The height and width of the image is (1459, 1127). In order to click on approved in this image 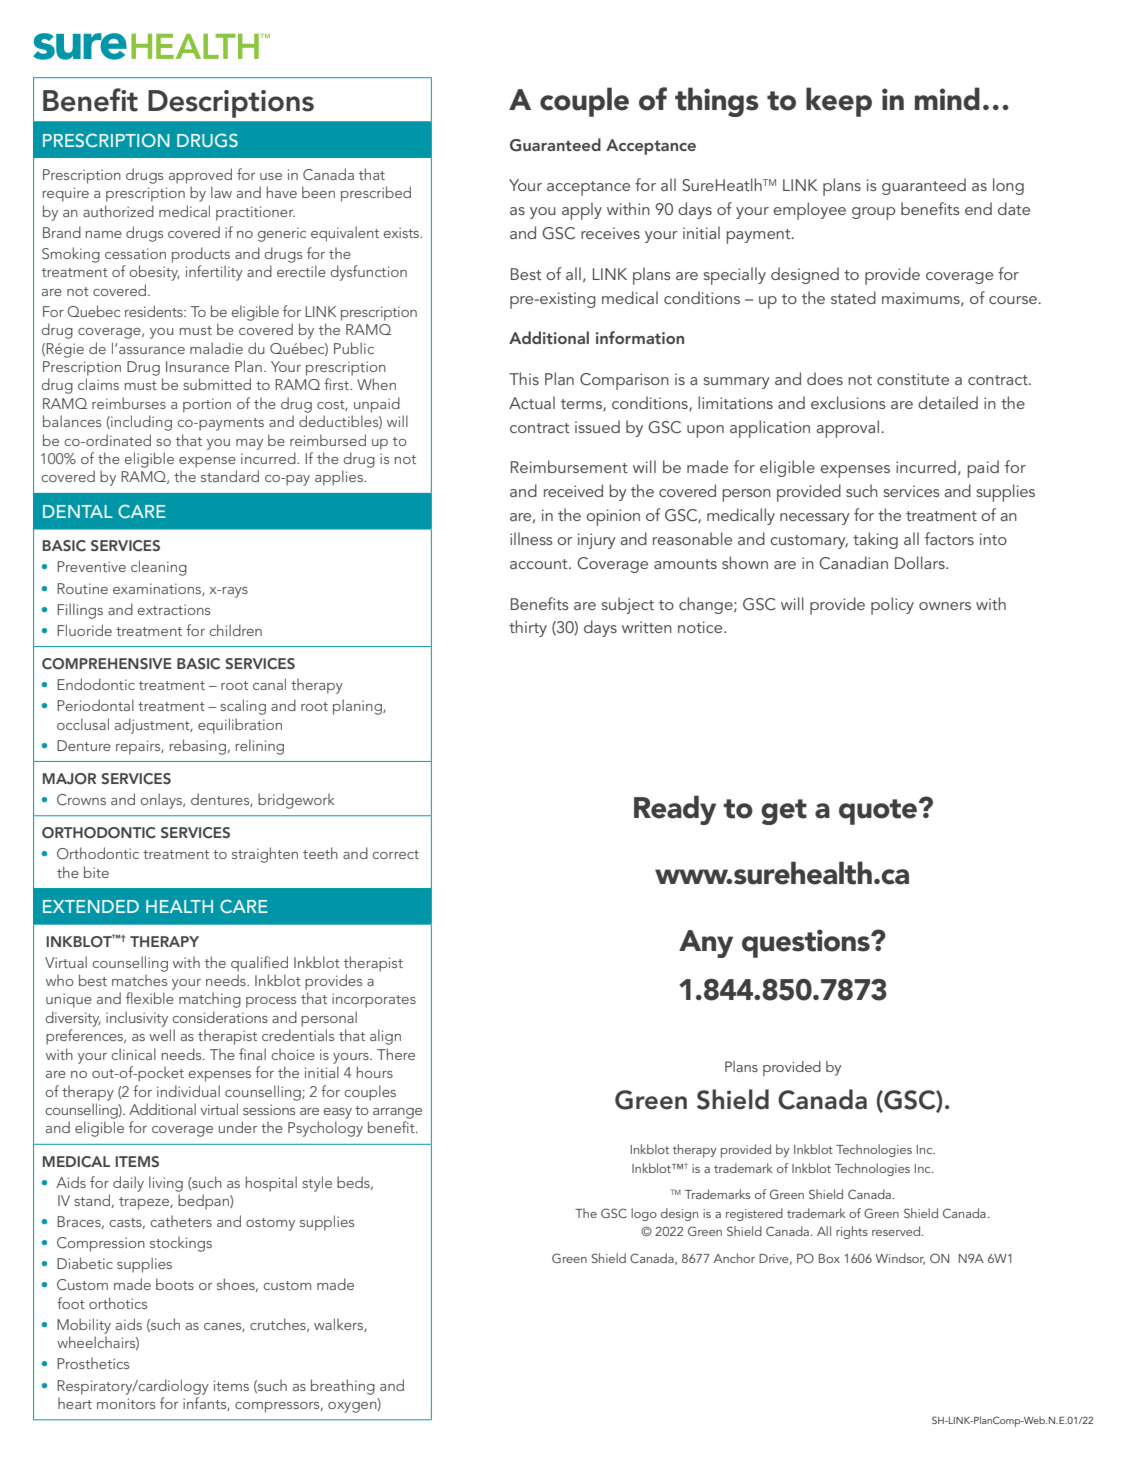, I will do `click(200, 176)`.
